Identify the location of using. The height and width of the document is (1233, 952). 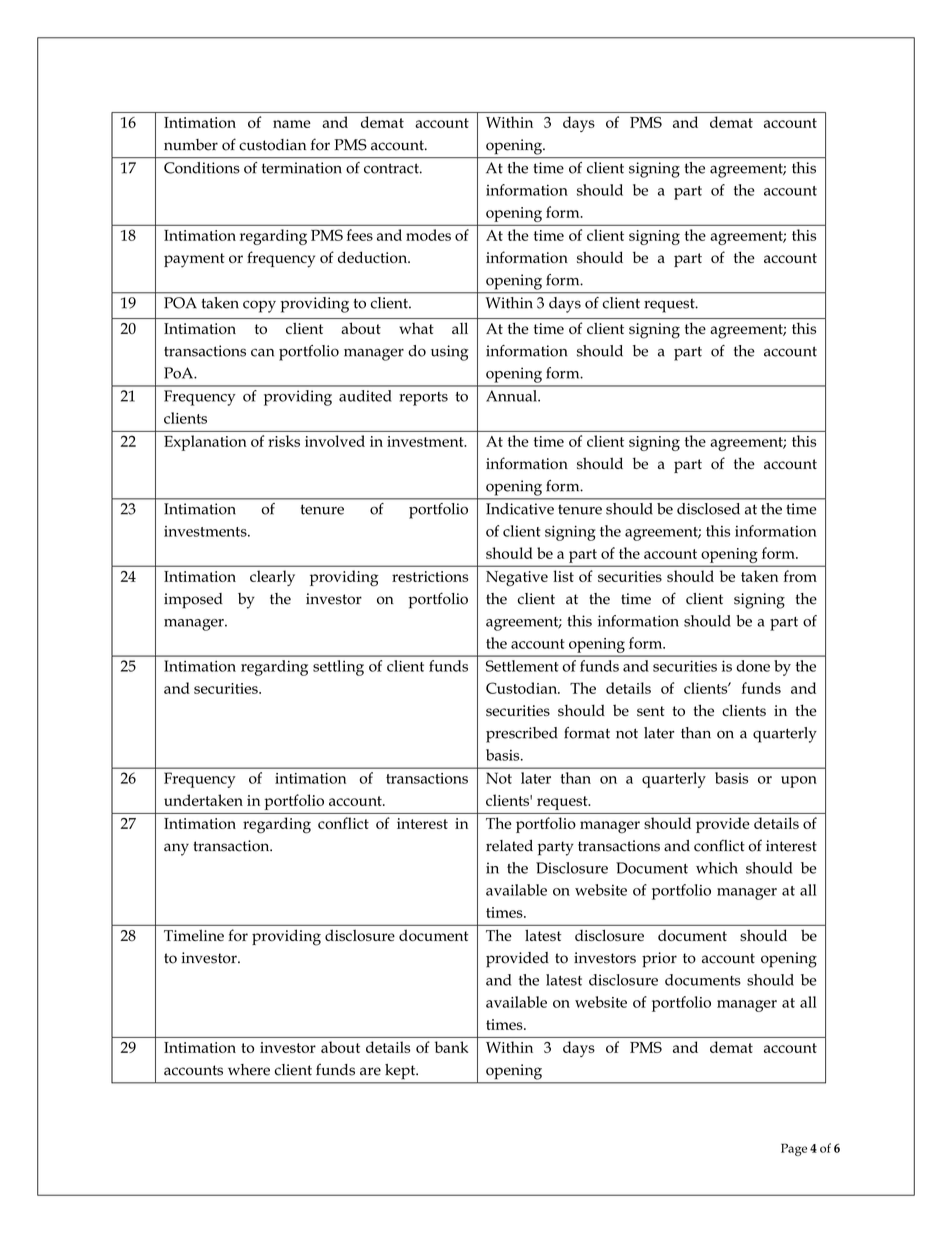
(449, 353).
